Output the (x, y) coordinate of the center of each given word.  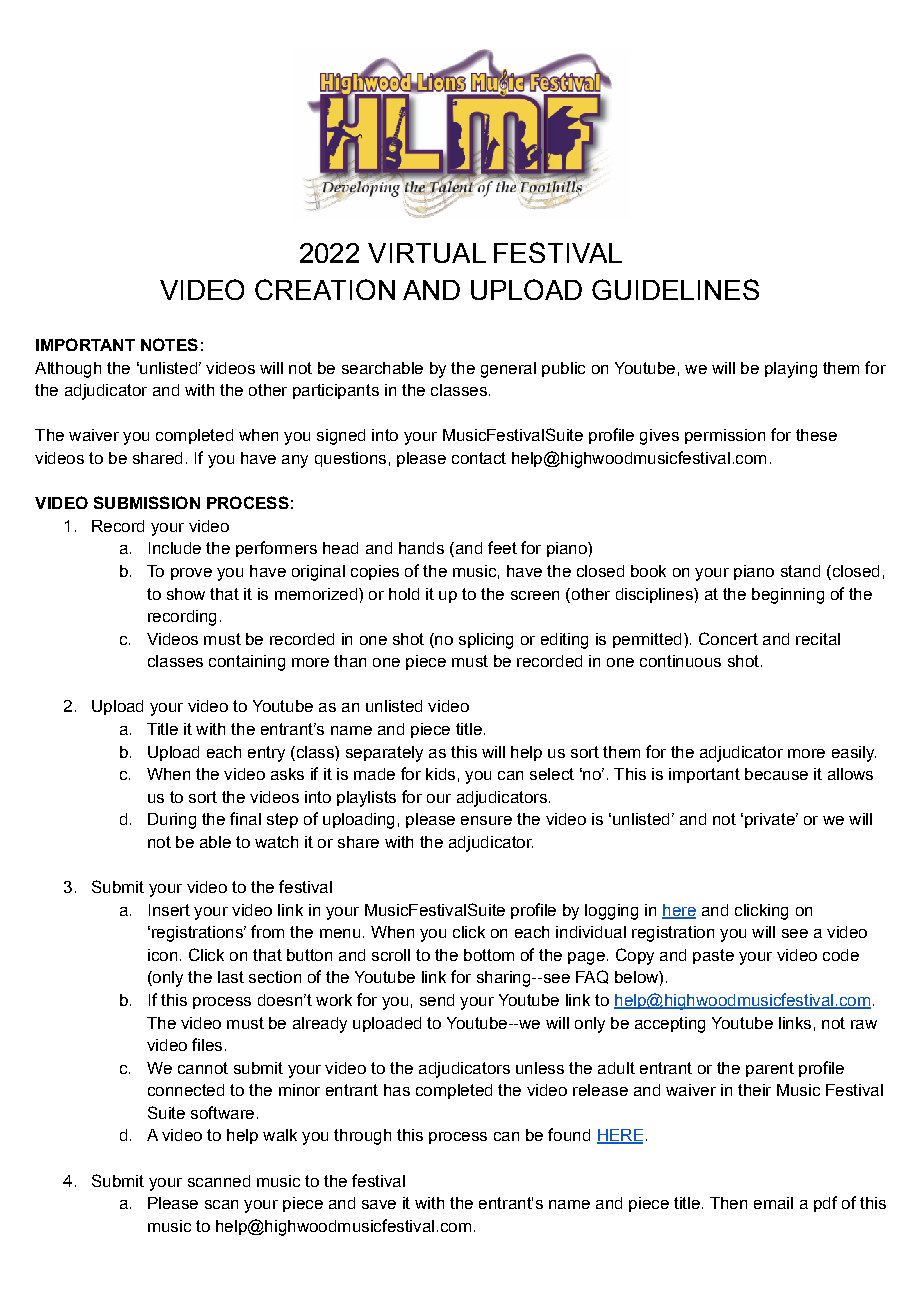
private (771, 820)
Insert (169, 910)
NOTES (169, 344)
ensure (486, 820)
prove (191, 574)
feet (502, 547)
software (222, 1112)
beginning (788, 596)
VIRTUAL (427, 253)
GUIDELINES (675, 289)
